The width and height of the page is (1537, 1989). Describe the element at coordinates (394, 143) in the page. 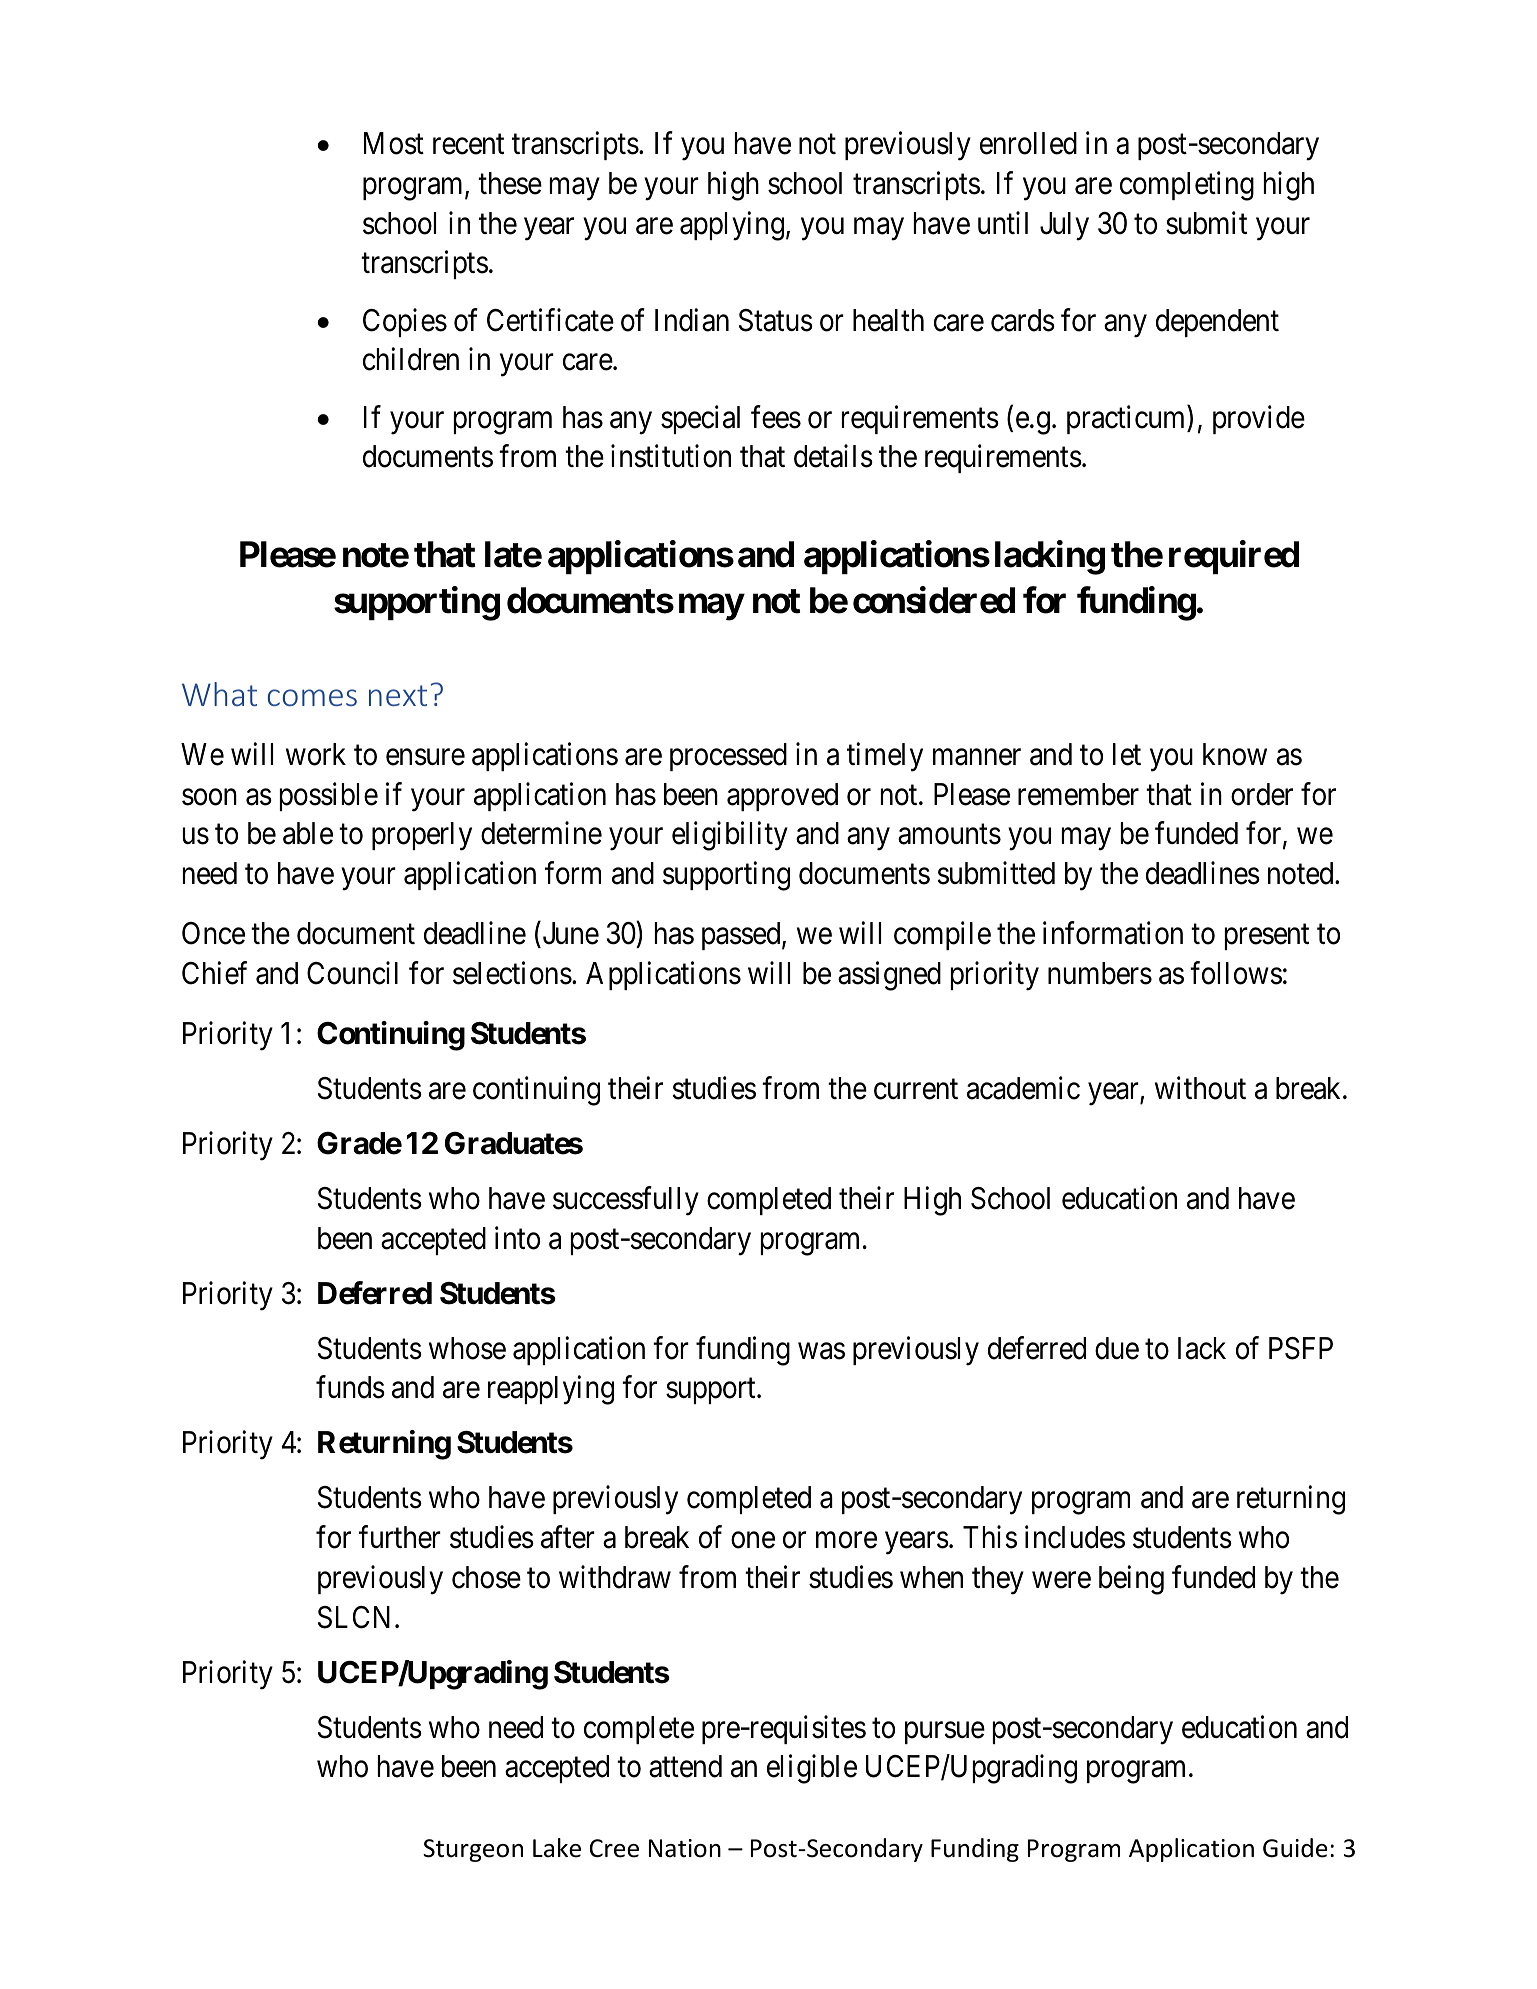

I see `Most` at that location.
